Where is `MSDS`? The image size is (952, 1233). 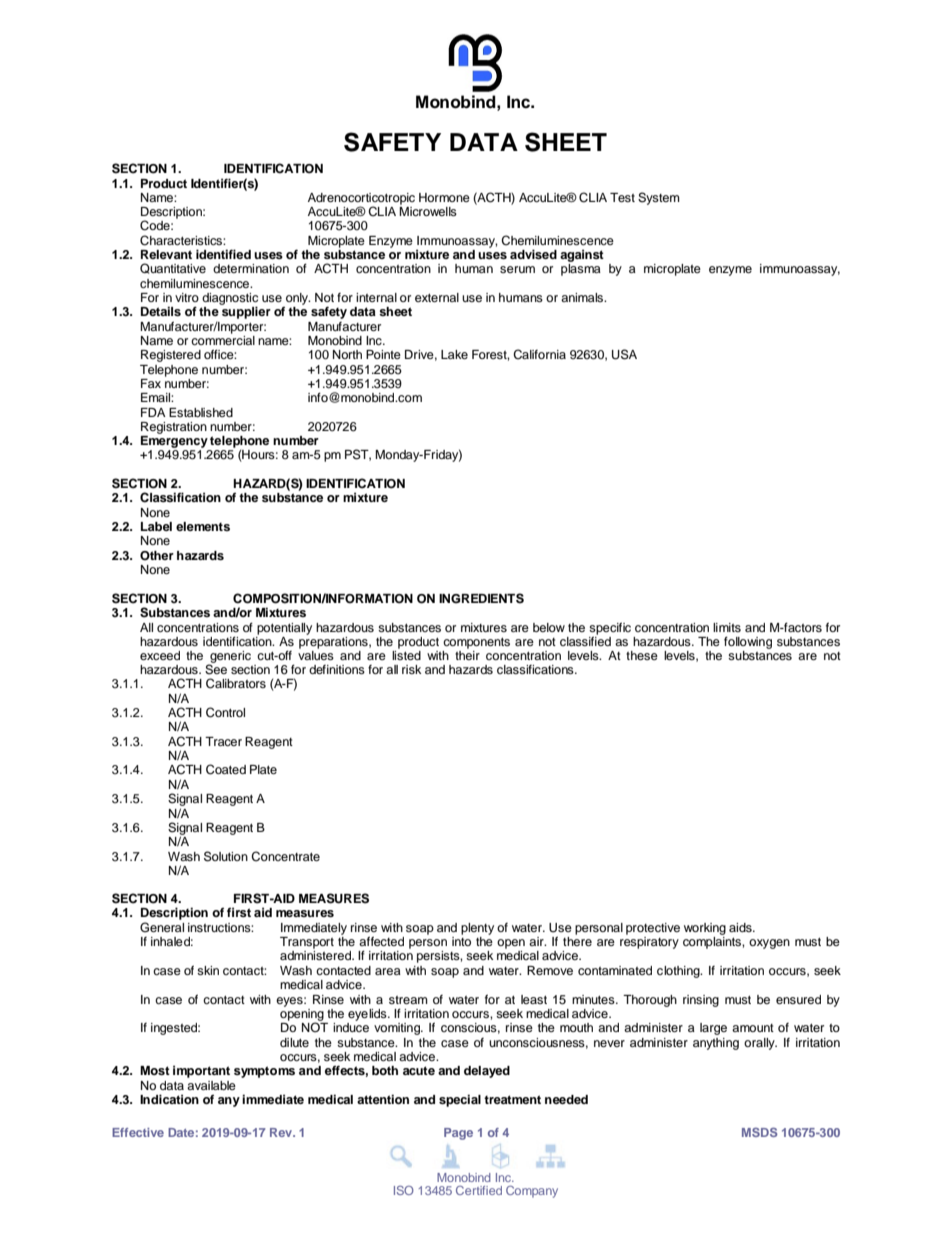
MSDS is located at coordinates (759, 1132).
